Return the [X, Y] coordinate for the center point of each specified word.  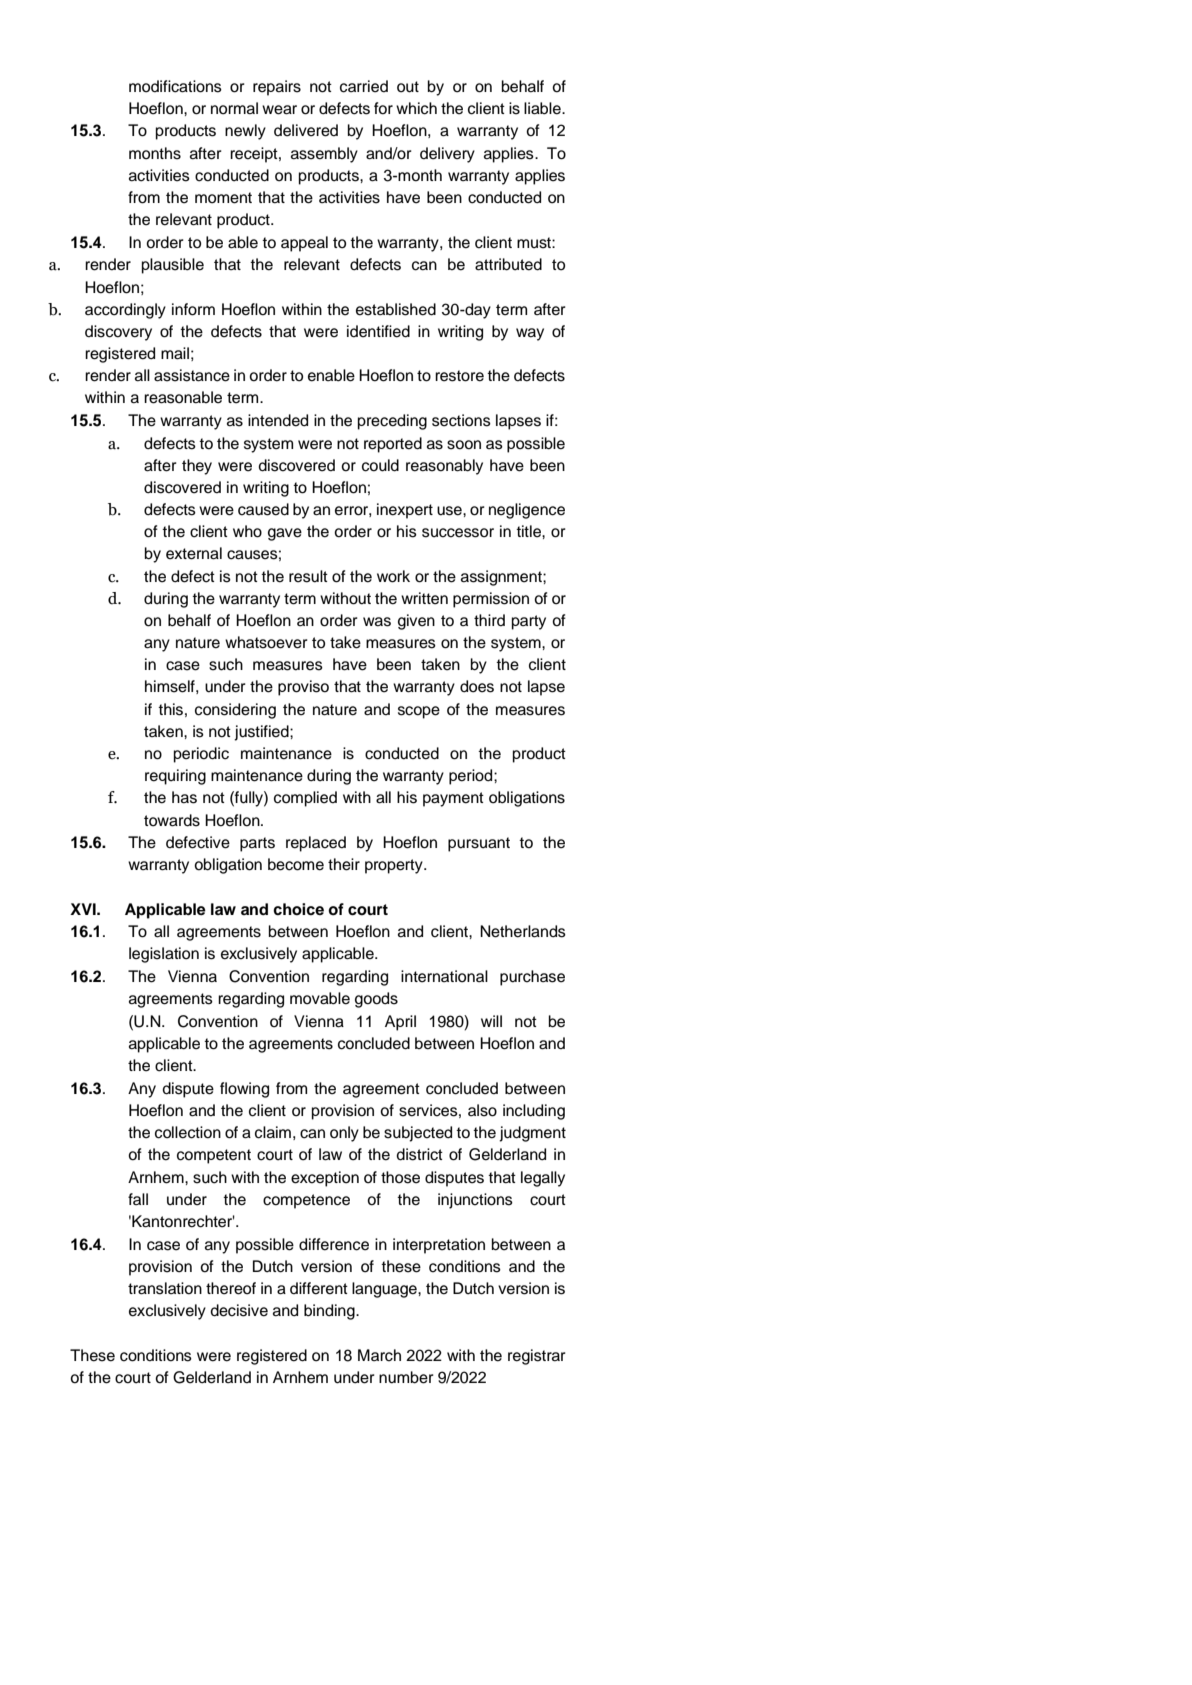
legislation [164, 955]
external [194, 553]
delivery [447, 155]
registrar [537, 1357]
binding [330, 1312]
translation [165, 1288]
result [308, 576]
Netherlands [523, 931]
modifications [175, 86]
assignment [502, 578]
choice [298, 909]
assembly [324, 155]
